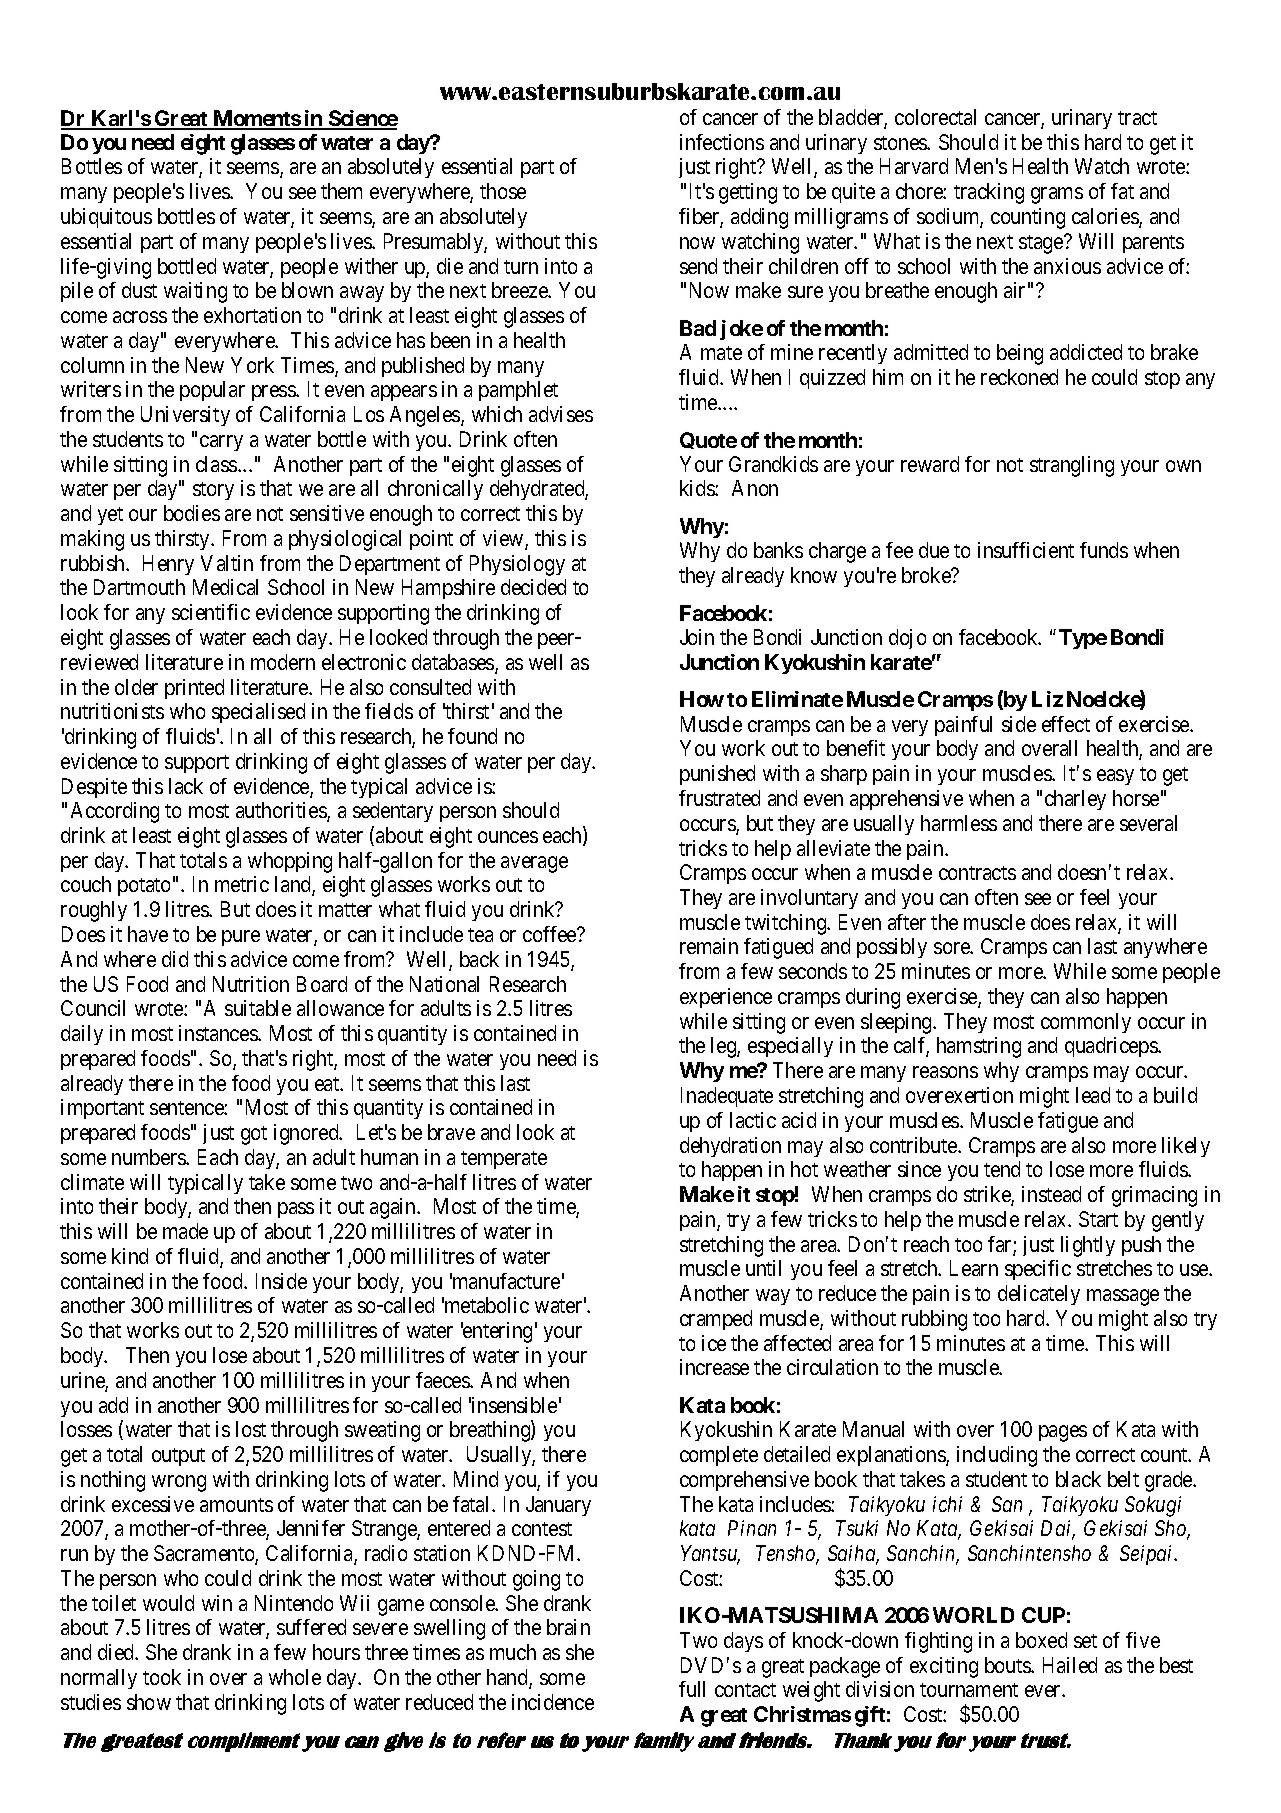 This screenshot has height=1813, width=1281. I want to click on infections, so click(722, 142).
